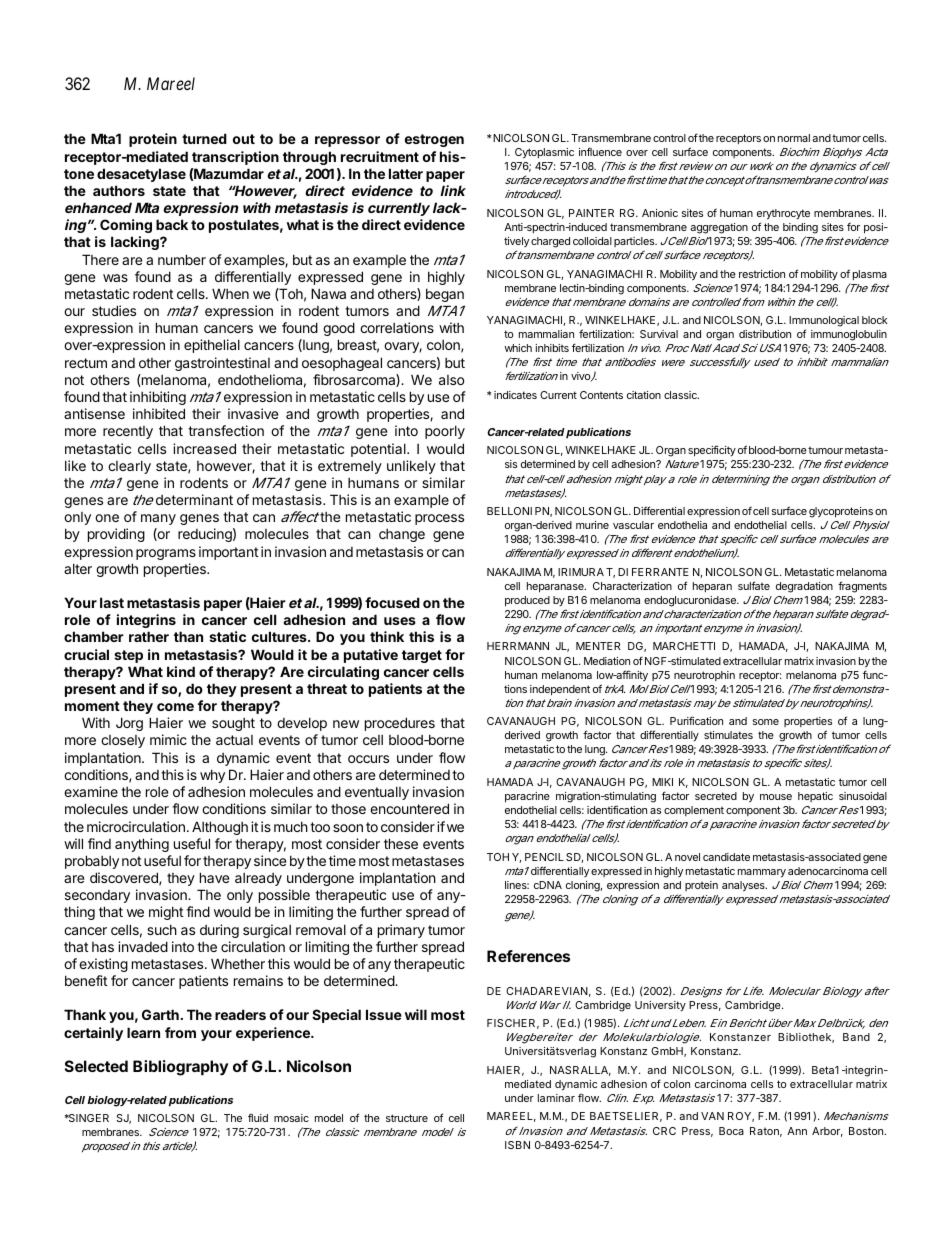 This screenshot has width=952, height=1240. What do you see at coordinates (149, 636) in the screenshot?
I see `rather` at bounding box center [149, 636].
